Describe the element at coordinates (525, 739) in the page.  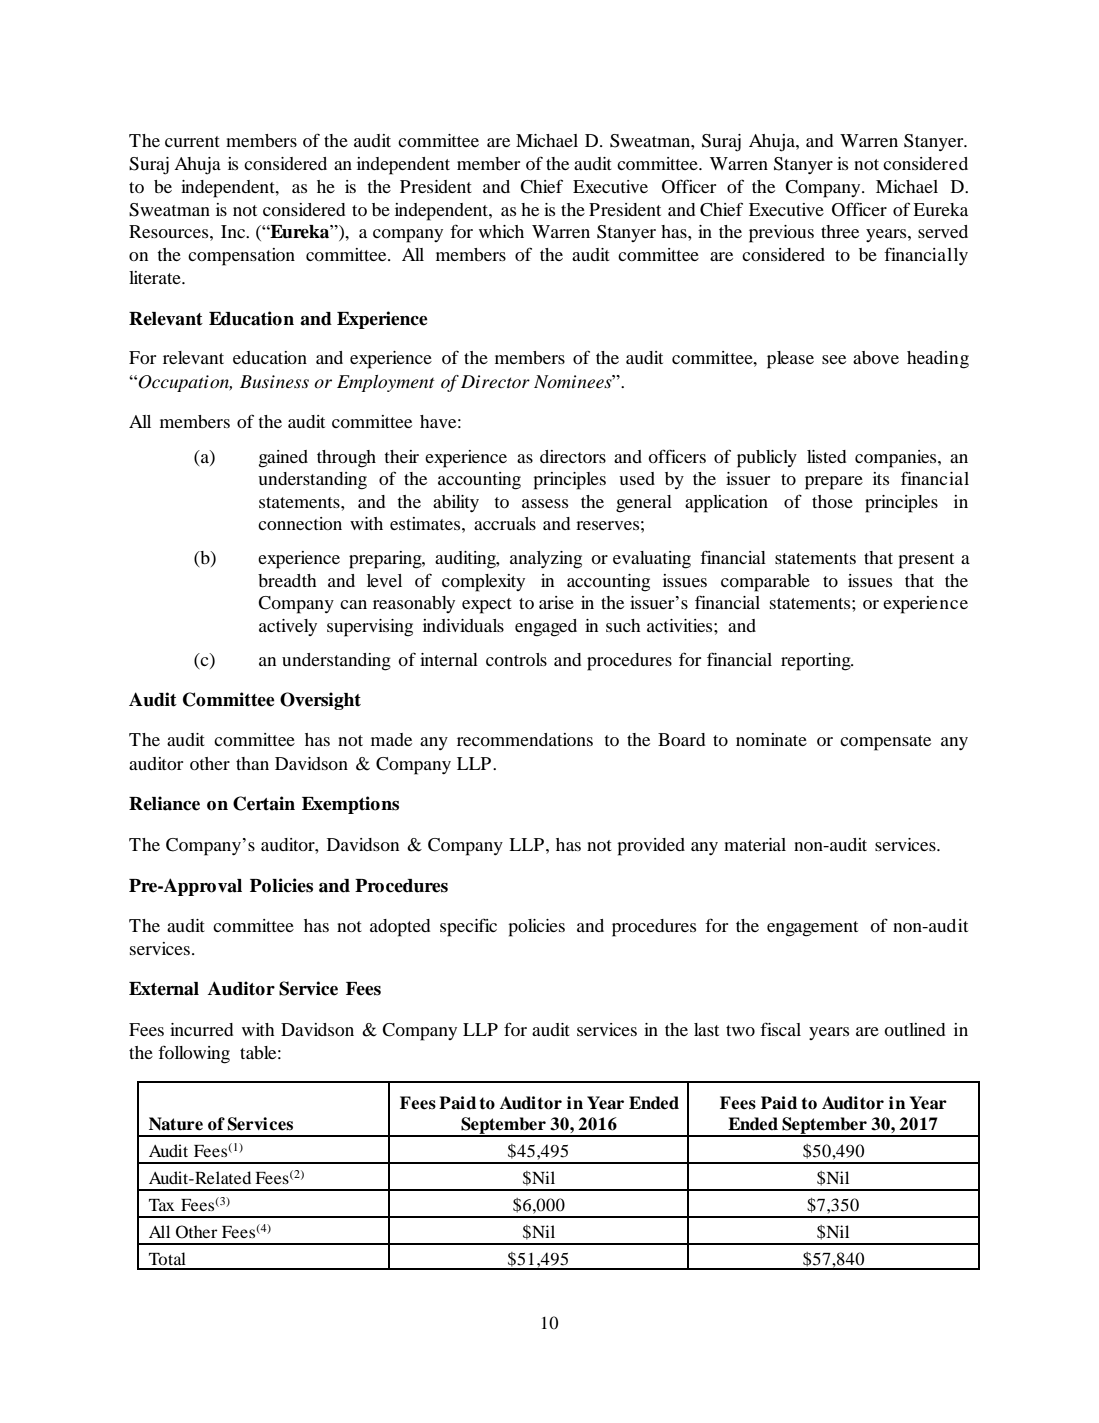
I see `recommendations` at that location.
